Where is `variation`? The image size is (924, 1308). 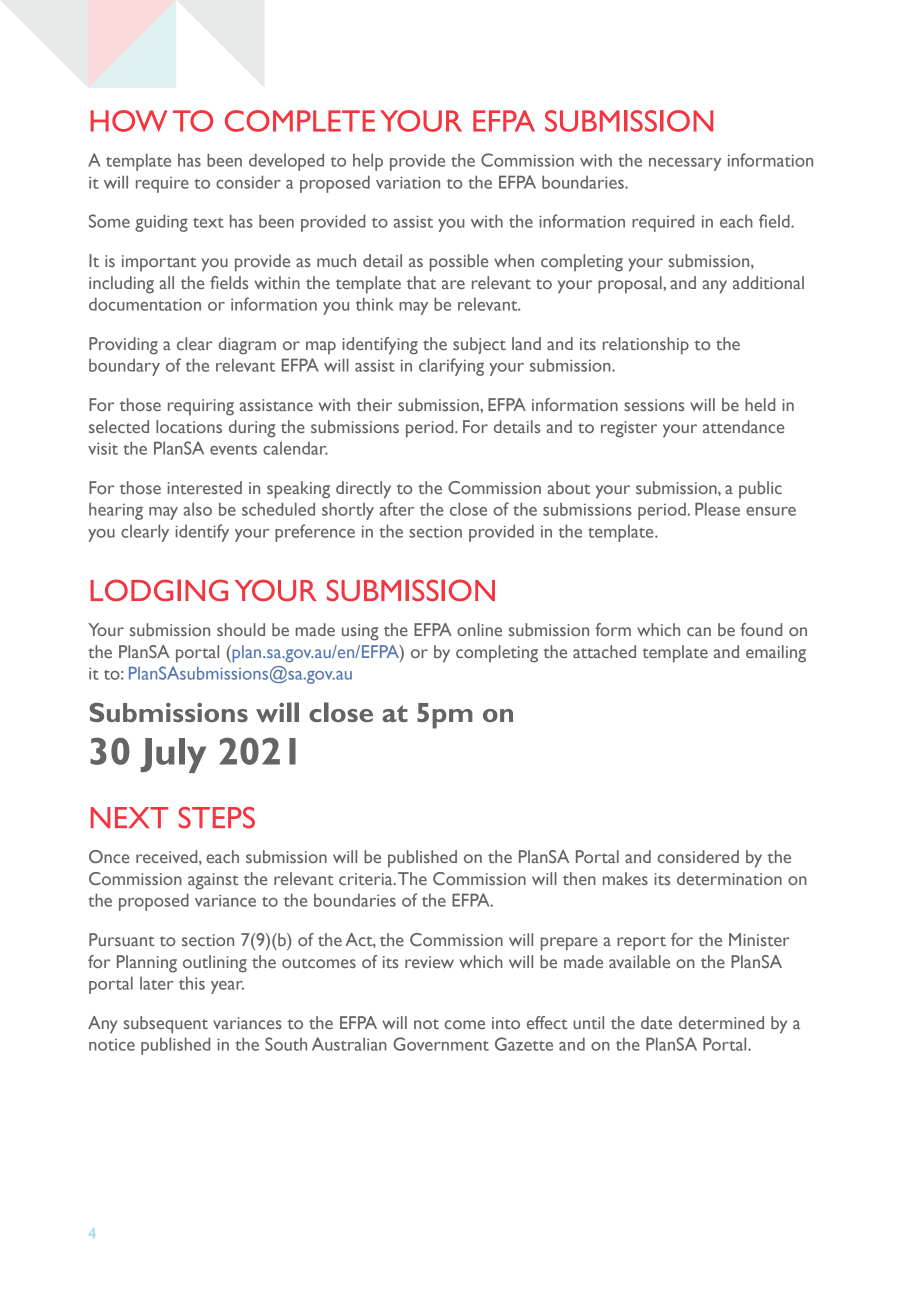
variation is located at coordinates (408, 182).
